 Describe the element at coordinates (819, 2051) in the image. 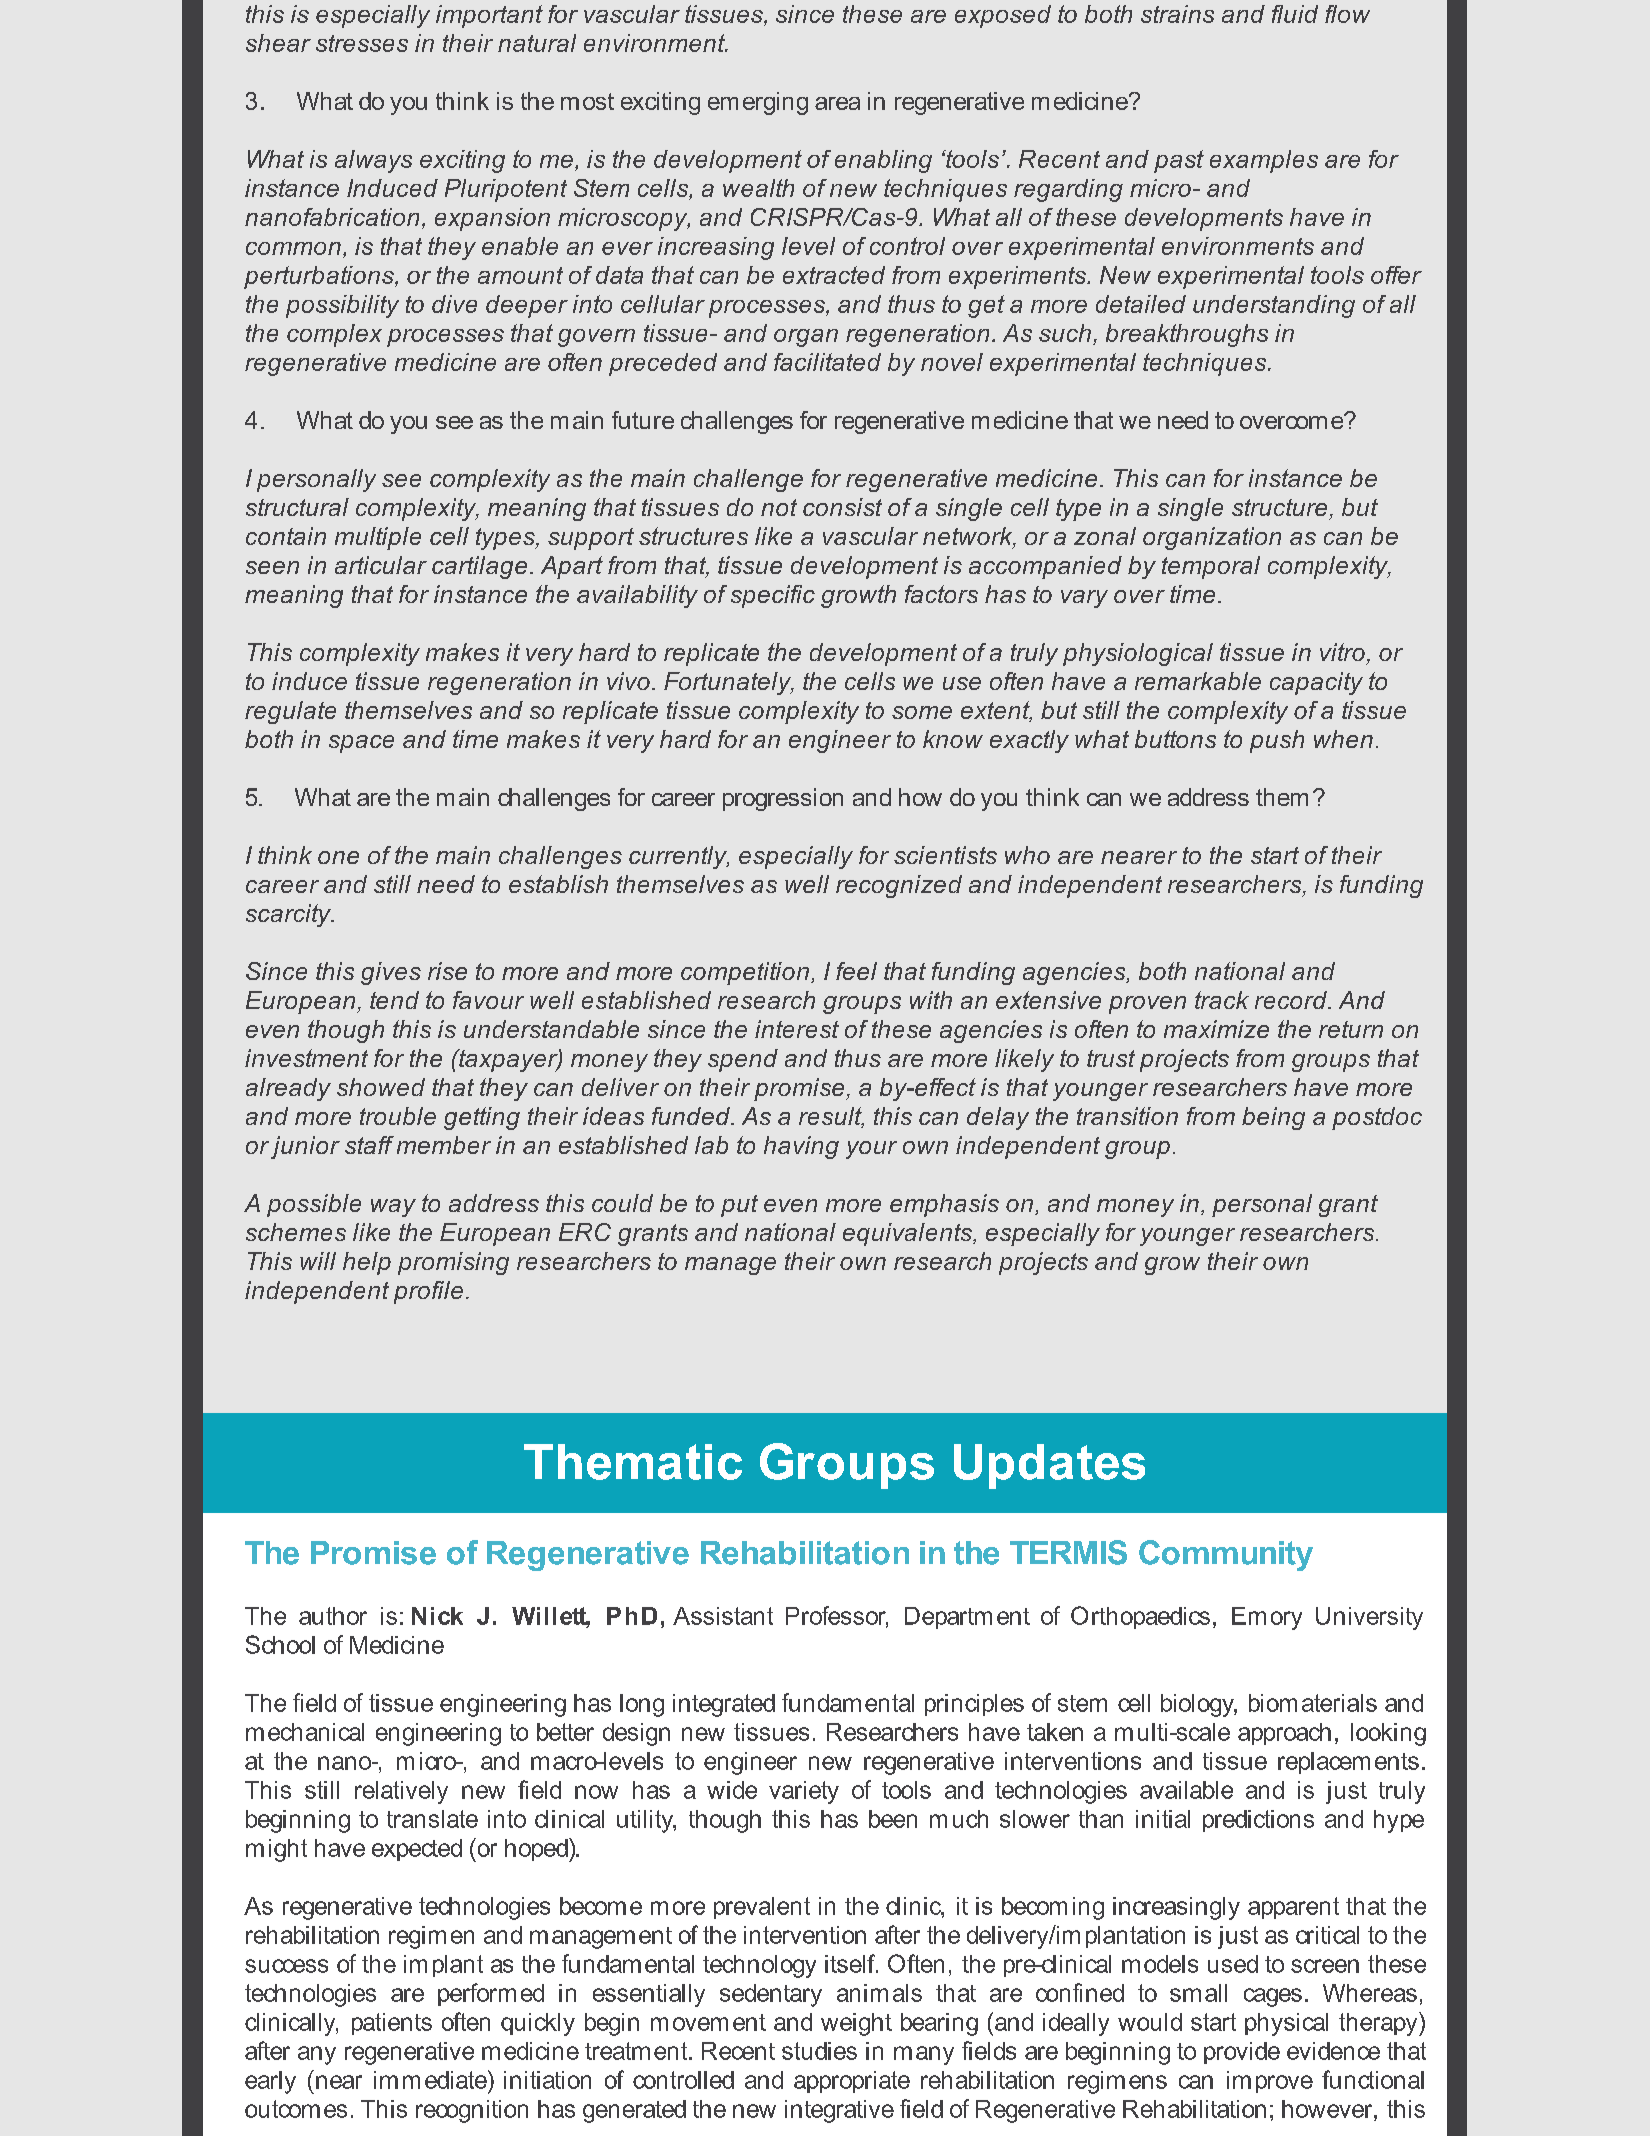

I see `studies` at that location.
